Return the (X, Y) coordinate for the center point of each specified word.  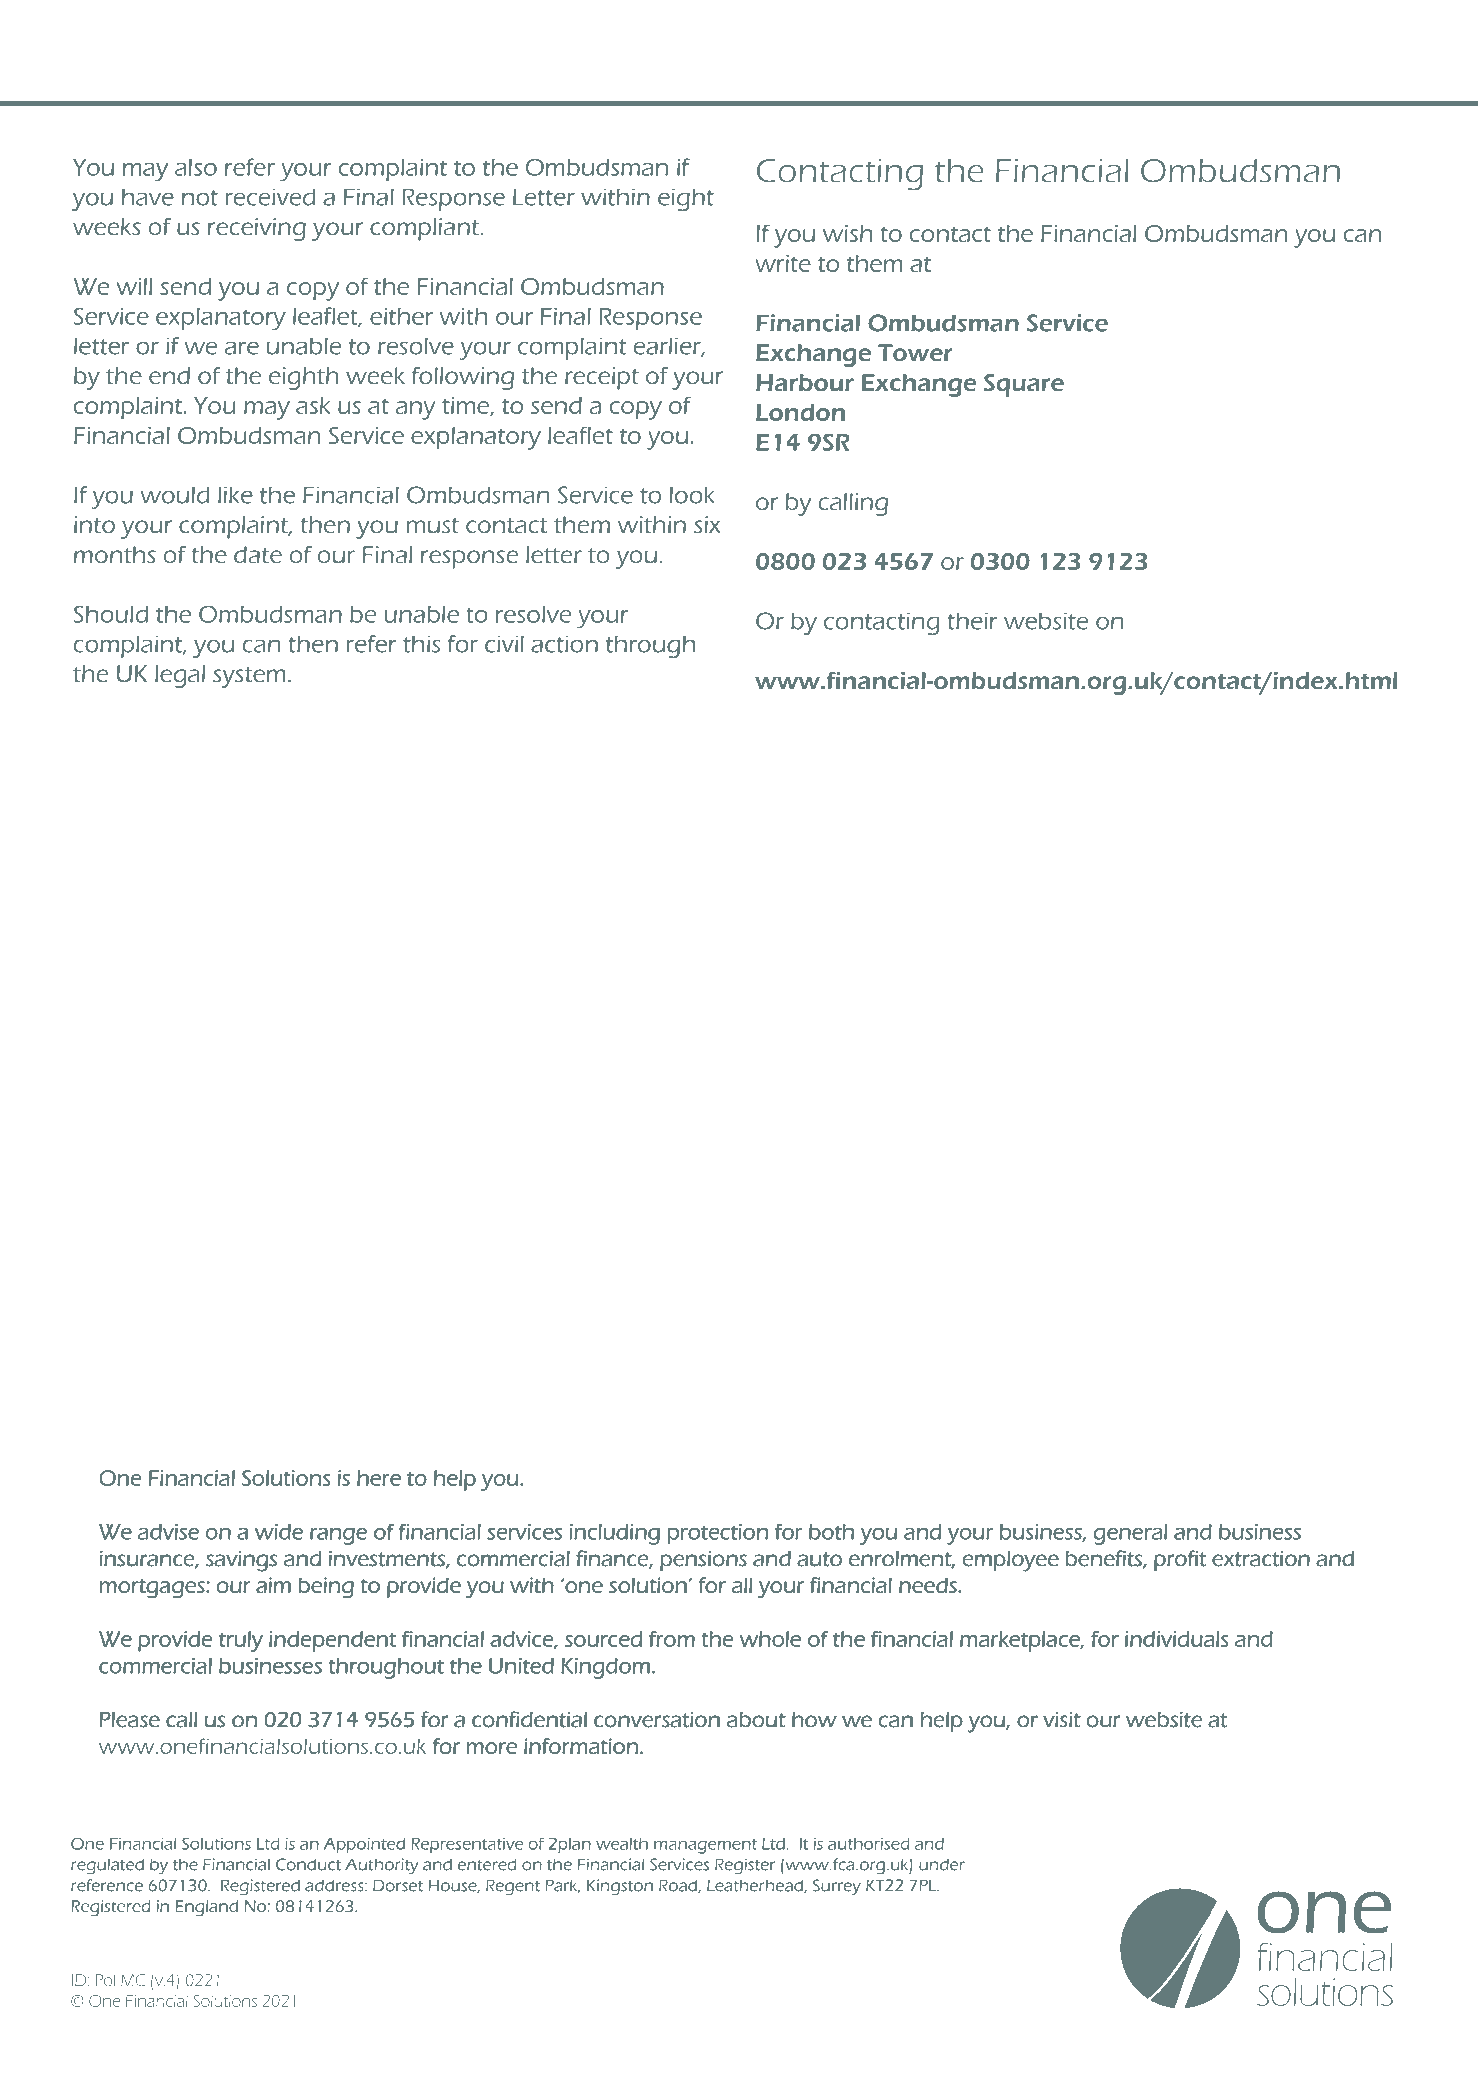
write (783, 263)
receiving (257, 229)
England (206, 1908)
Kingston (620, 1887)
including (615, 1534)
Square (1024, 385)
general (1130, 1534)
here (379, 1478)
